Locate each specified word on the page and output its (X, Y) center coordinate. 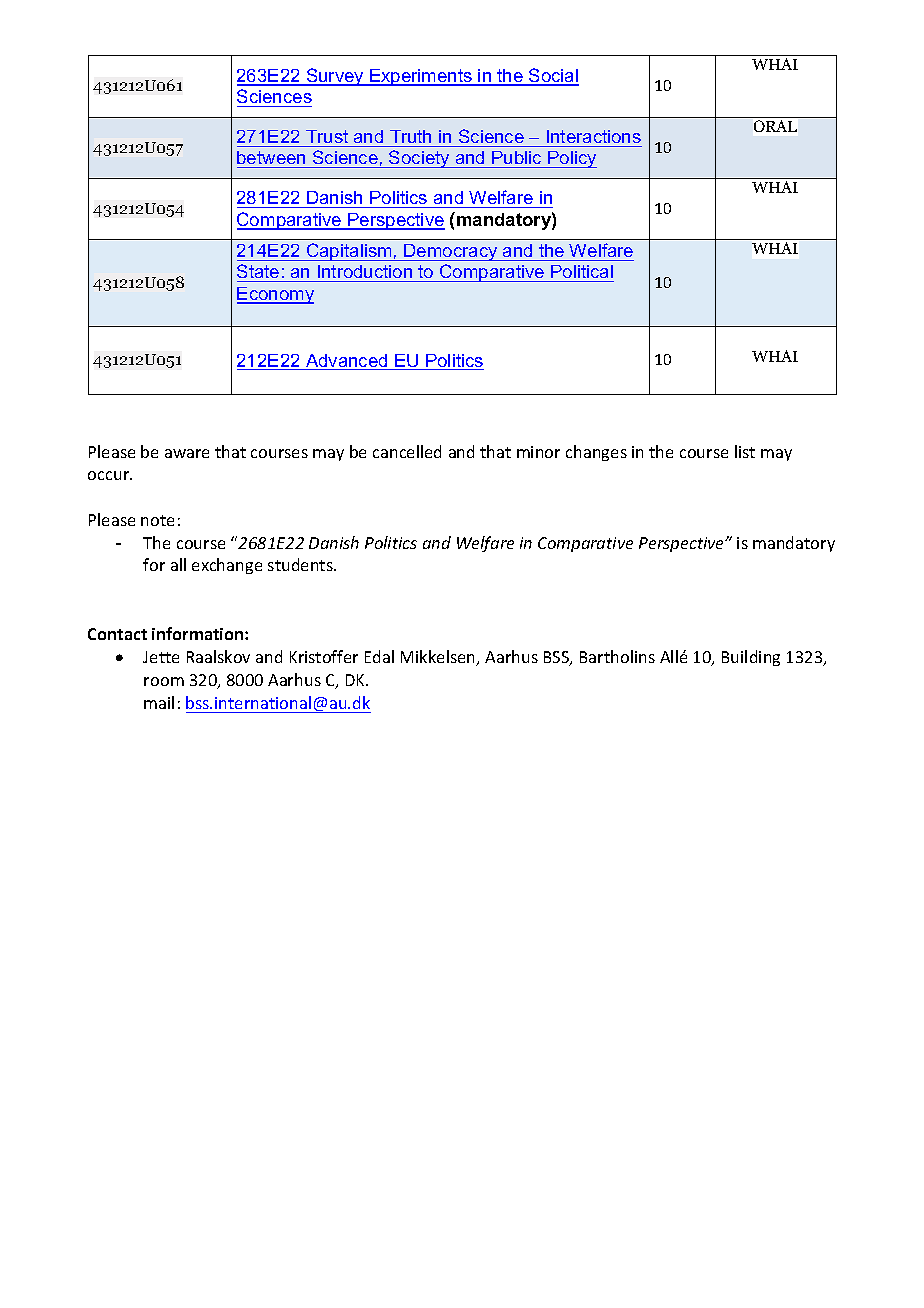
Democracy (451, 252)
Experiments (421, 77)
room (164, 681)
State (259, 273)
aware (187, 453)
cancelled (407, 451)
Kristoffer (324, 656)
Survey (335, 77)
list (745, 451)
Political (581, 273)
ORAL (775, 126)
